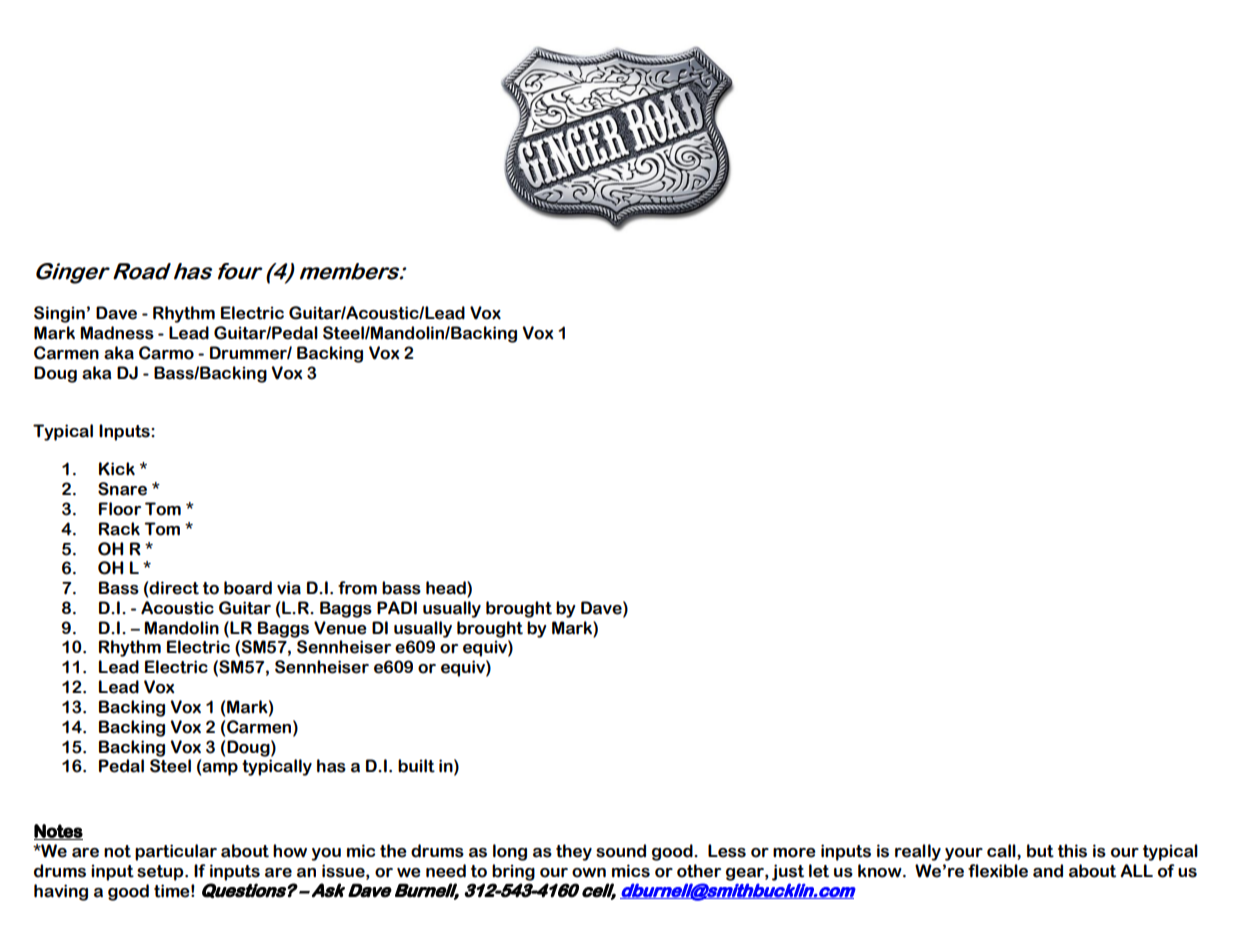 Image resolution: width=1233 pixels, height=952 pixels. What do you see at coordinates (161, 873) in the screenshot?
I see `setup` at bounding box center [161, 873].
